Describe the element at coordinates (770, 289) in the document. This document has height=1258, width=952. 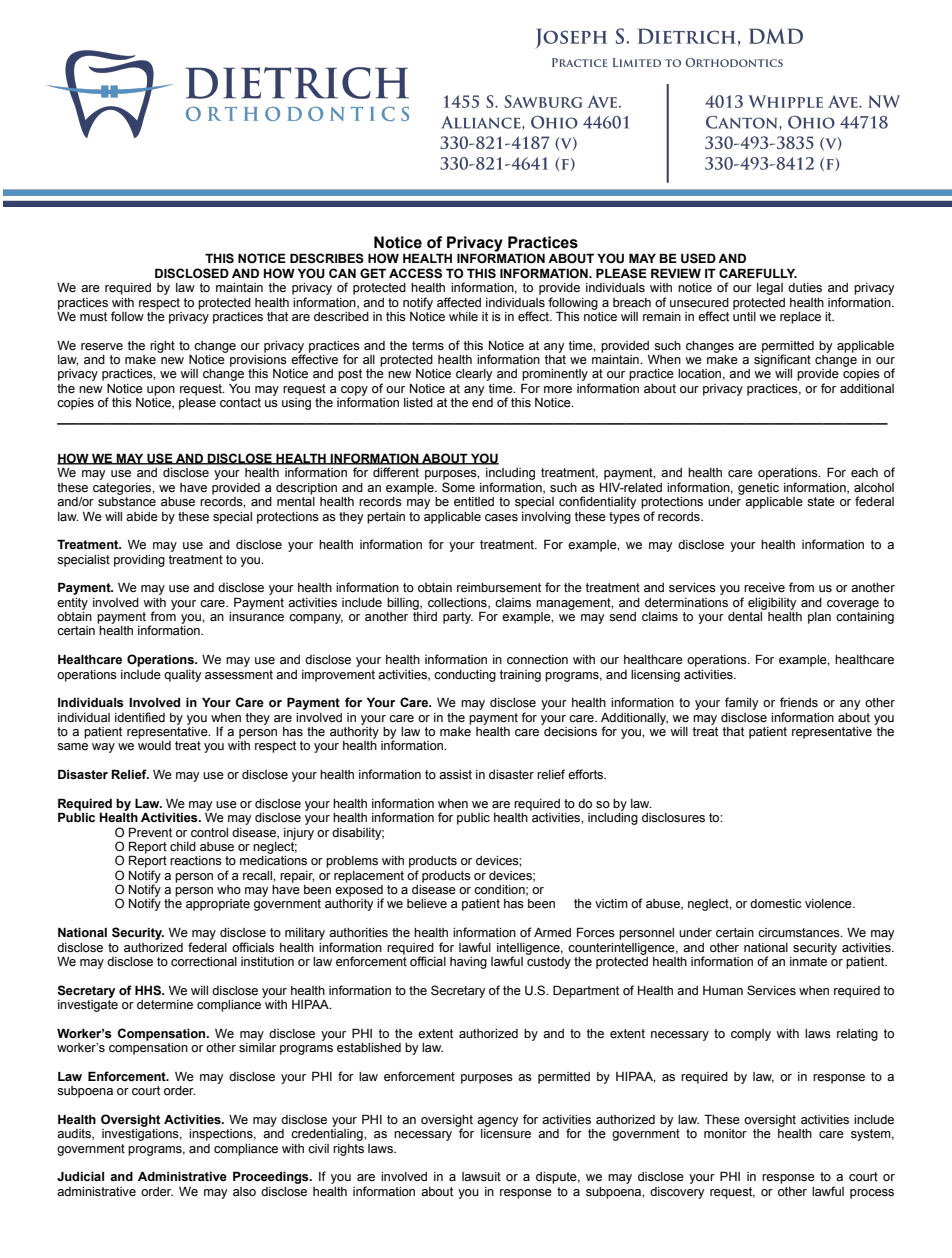
I see `legal` at that location.
